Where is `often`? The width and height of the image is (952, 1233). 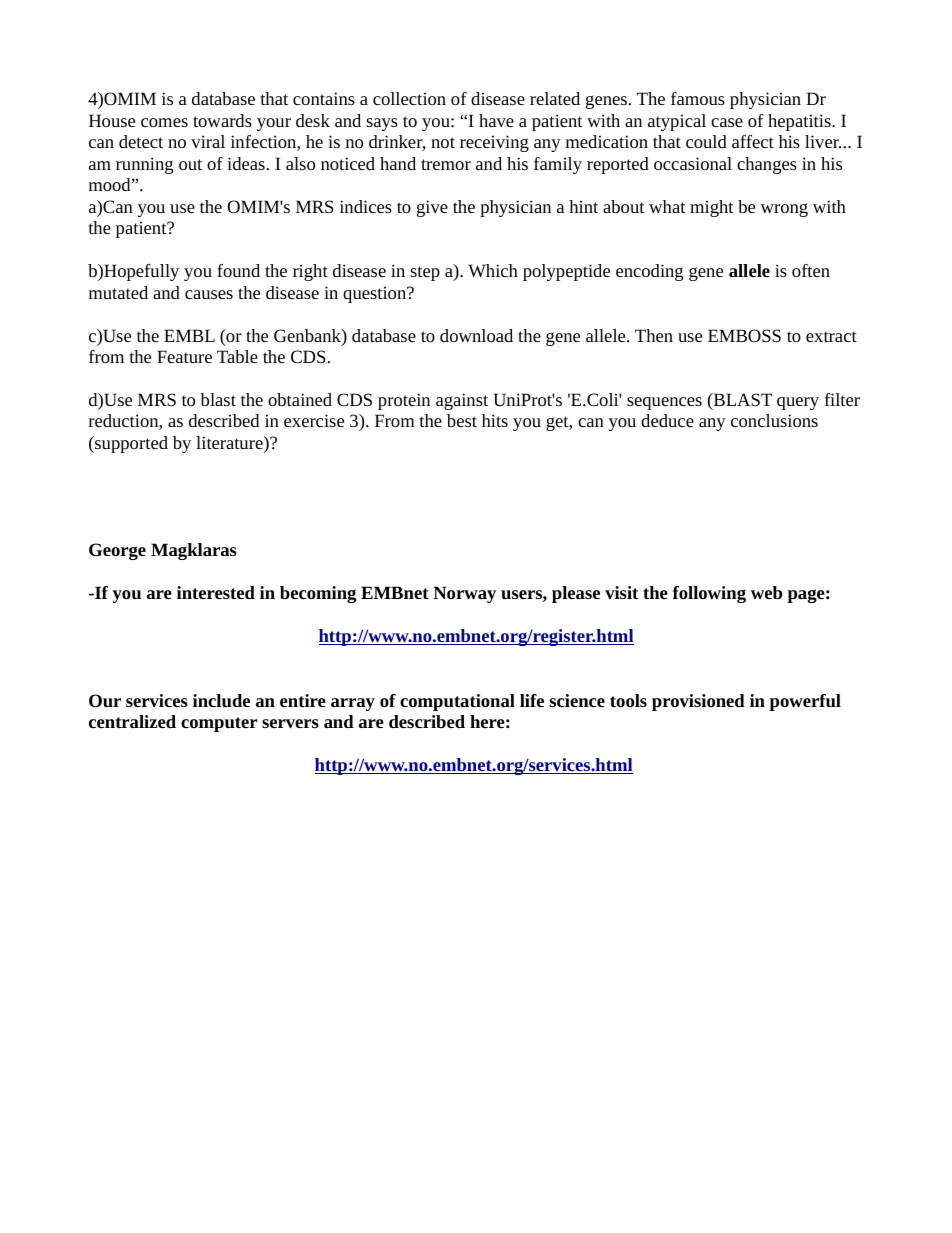 often is located at coordinates (811, 270).
